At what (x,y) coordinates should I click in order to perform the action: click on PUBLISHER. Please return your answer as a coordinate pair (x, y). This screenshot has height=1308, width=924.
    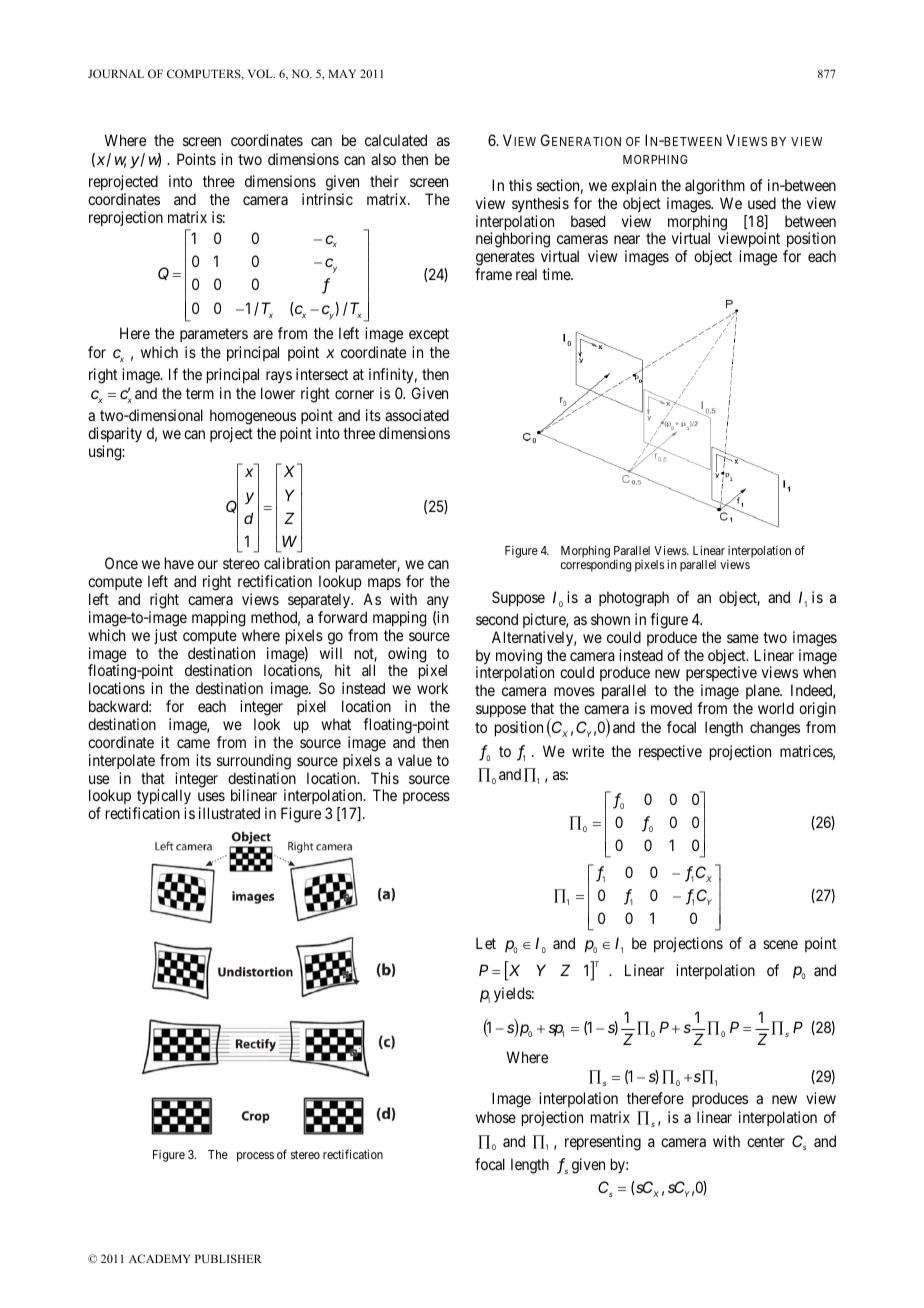
    Looking at the image, I should click on (228, 1258).
